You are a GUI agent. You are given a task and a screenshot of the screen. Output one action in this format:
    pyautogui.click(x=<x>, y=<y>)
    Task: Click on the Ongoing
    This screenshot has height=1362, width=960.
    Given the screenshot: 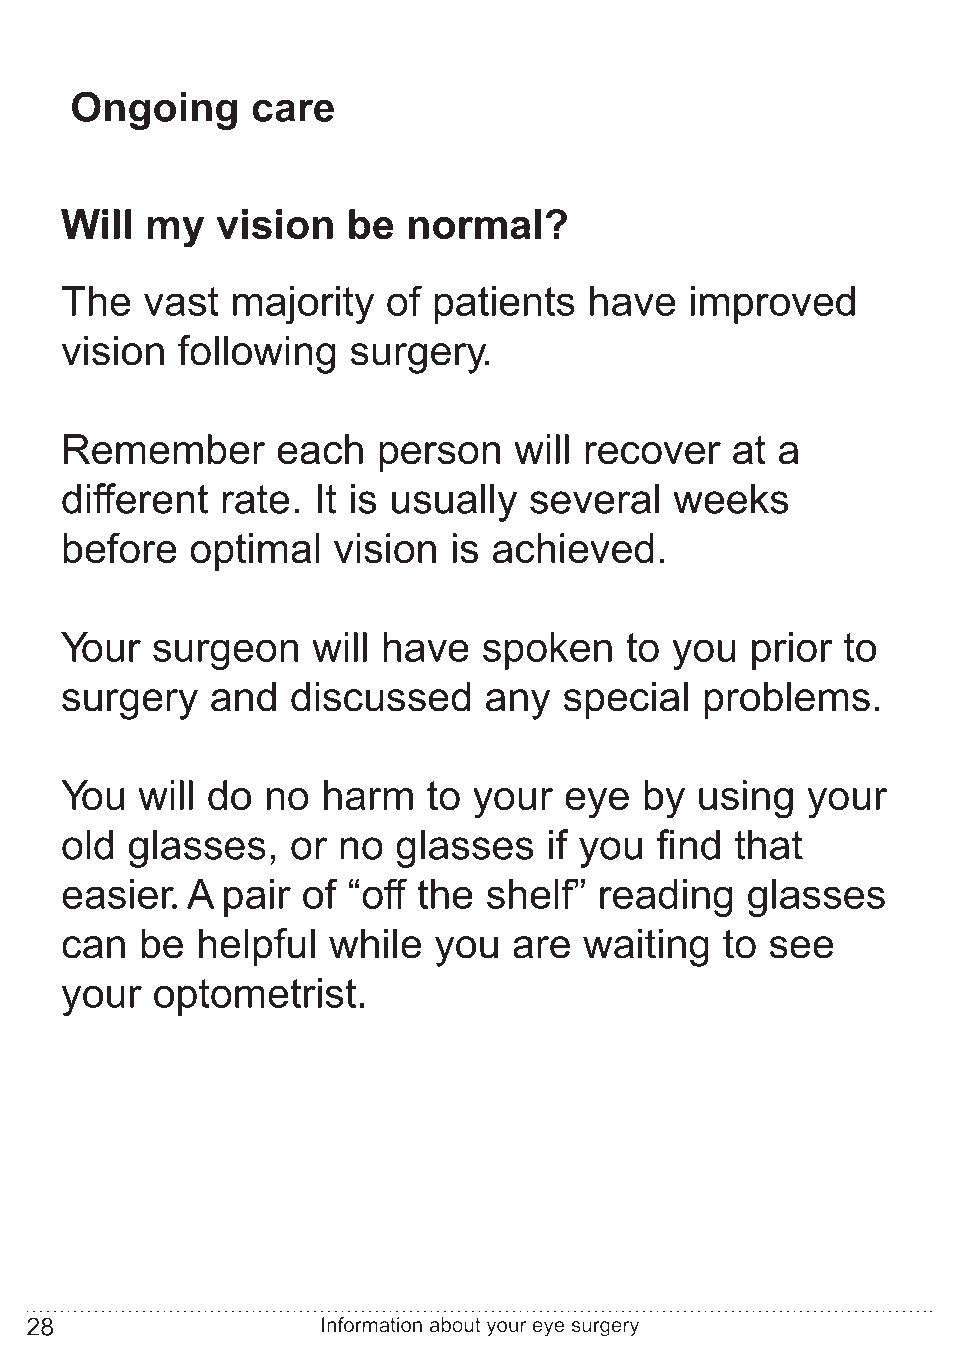 What is the action you would take?
    pyautogui.click(x=154, y=110)
